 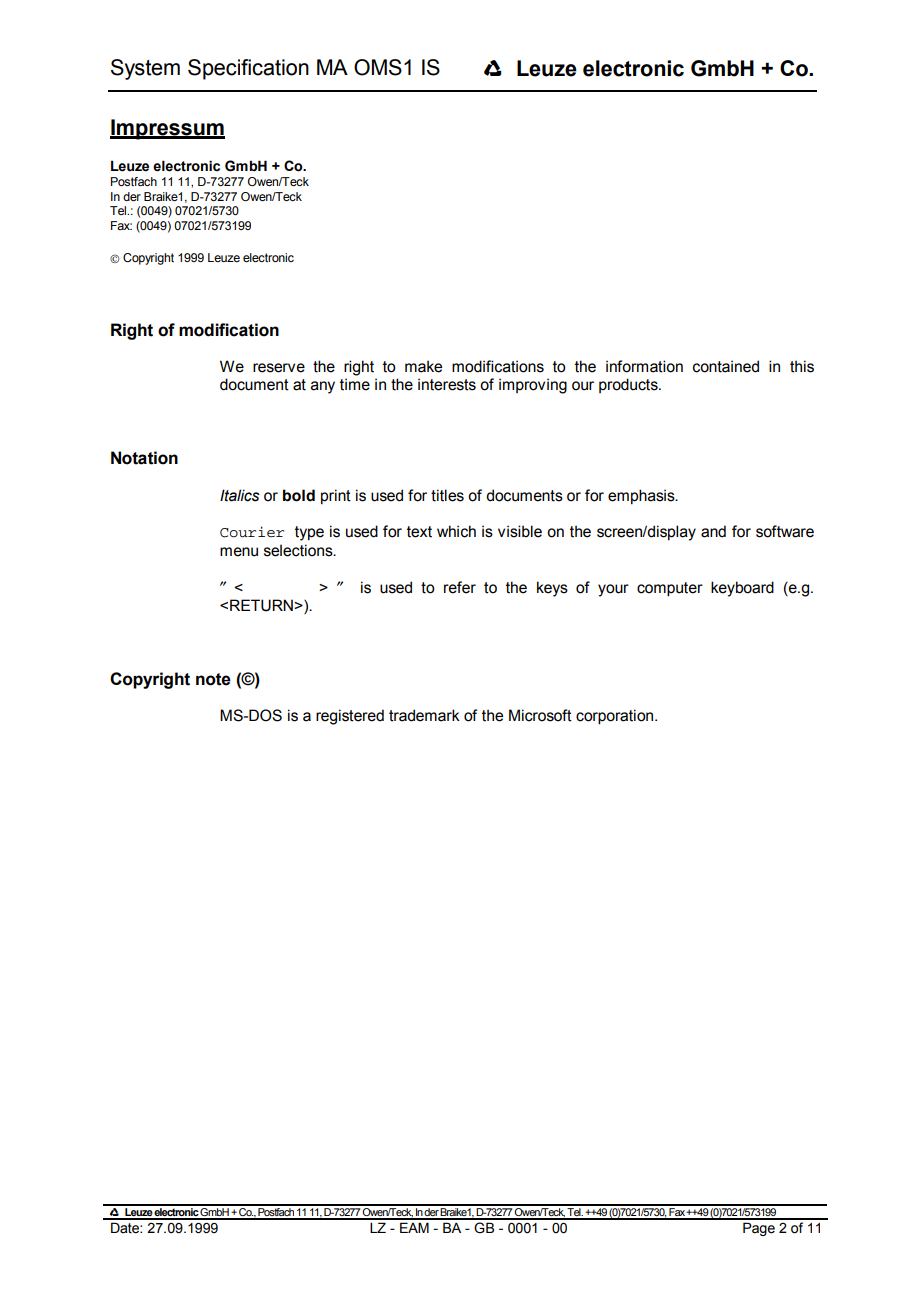 I want to click on information, so click(x=644, y=366).
